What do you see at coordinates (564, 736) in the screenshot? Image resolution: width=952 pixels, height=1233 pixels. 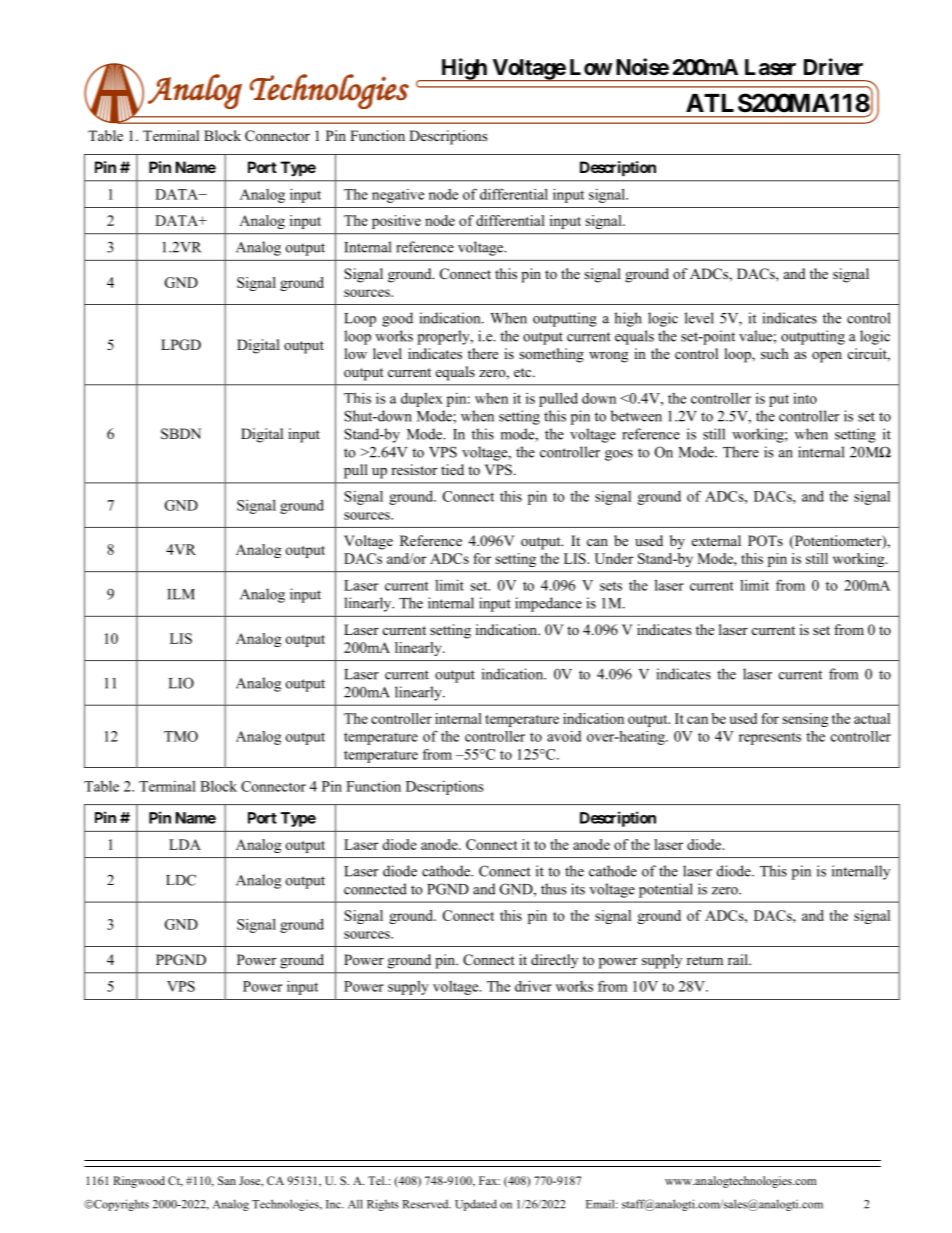 I see `avoid` at bounding box center [564, 736].
